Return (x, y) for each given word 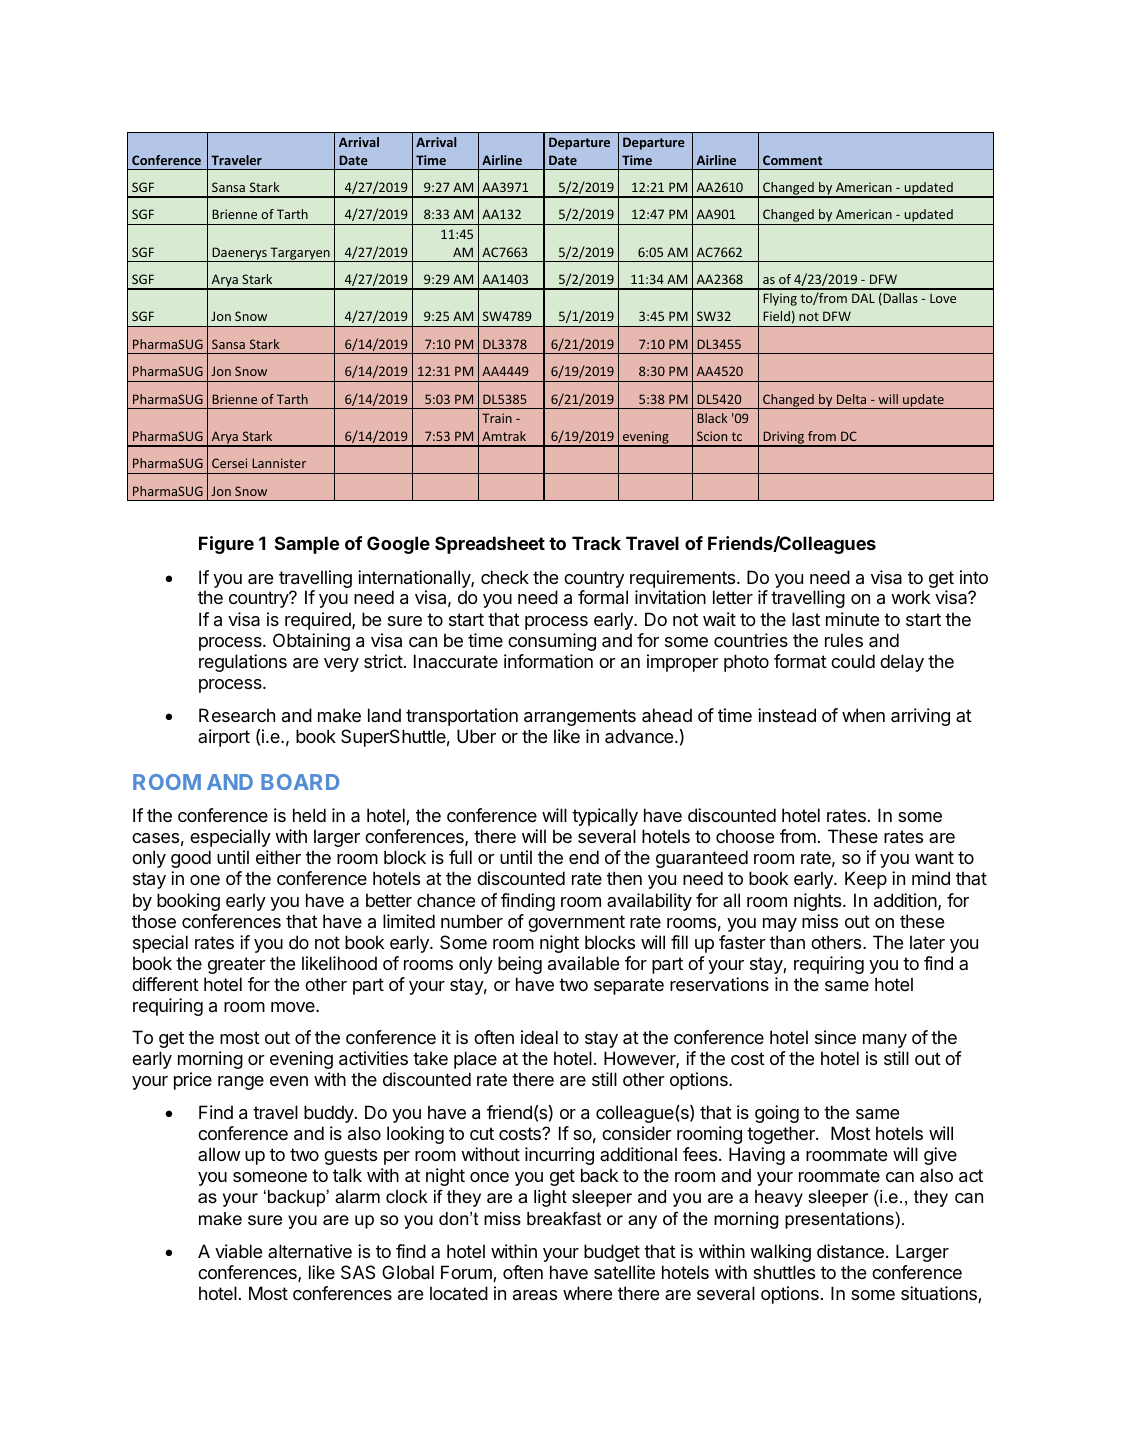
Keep (866, 880)
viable (238, 1251)
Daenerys (239, 254)
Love (943, 298)
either (278, 857)
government (576, 923)
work (910, 597)
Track (596, 543)
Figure (226, 545)
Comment (792, 160)
